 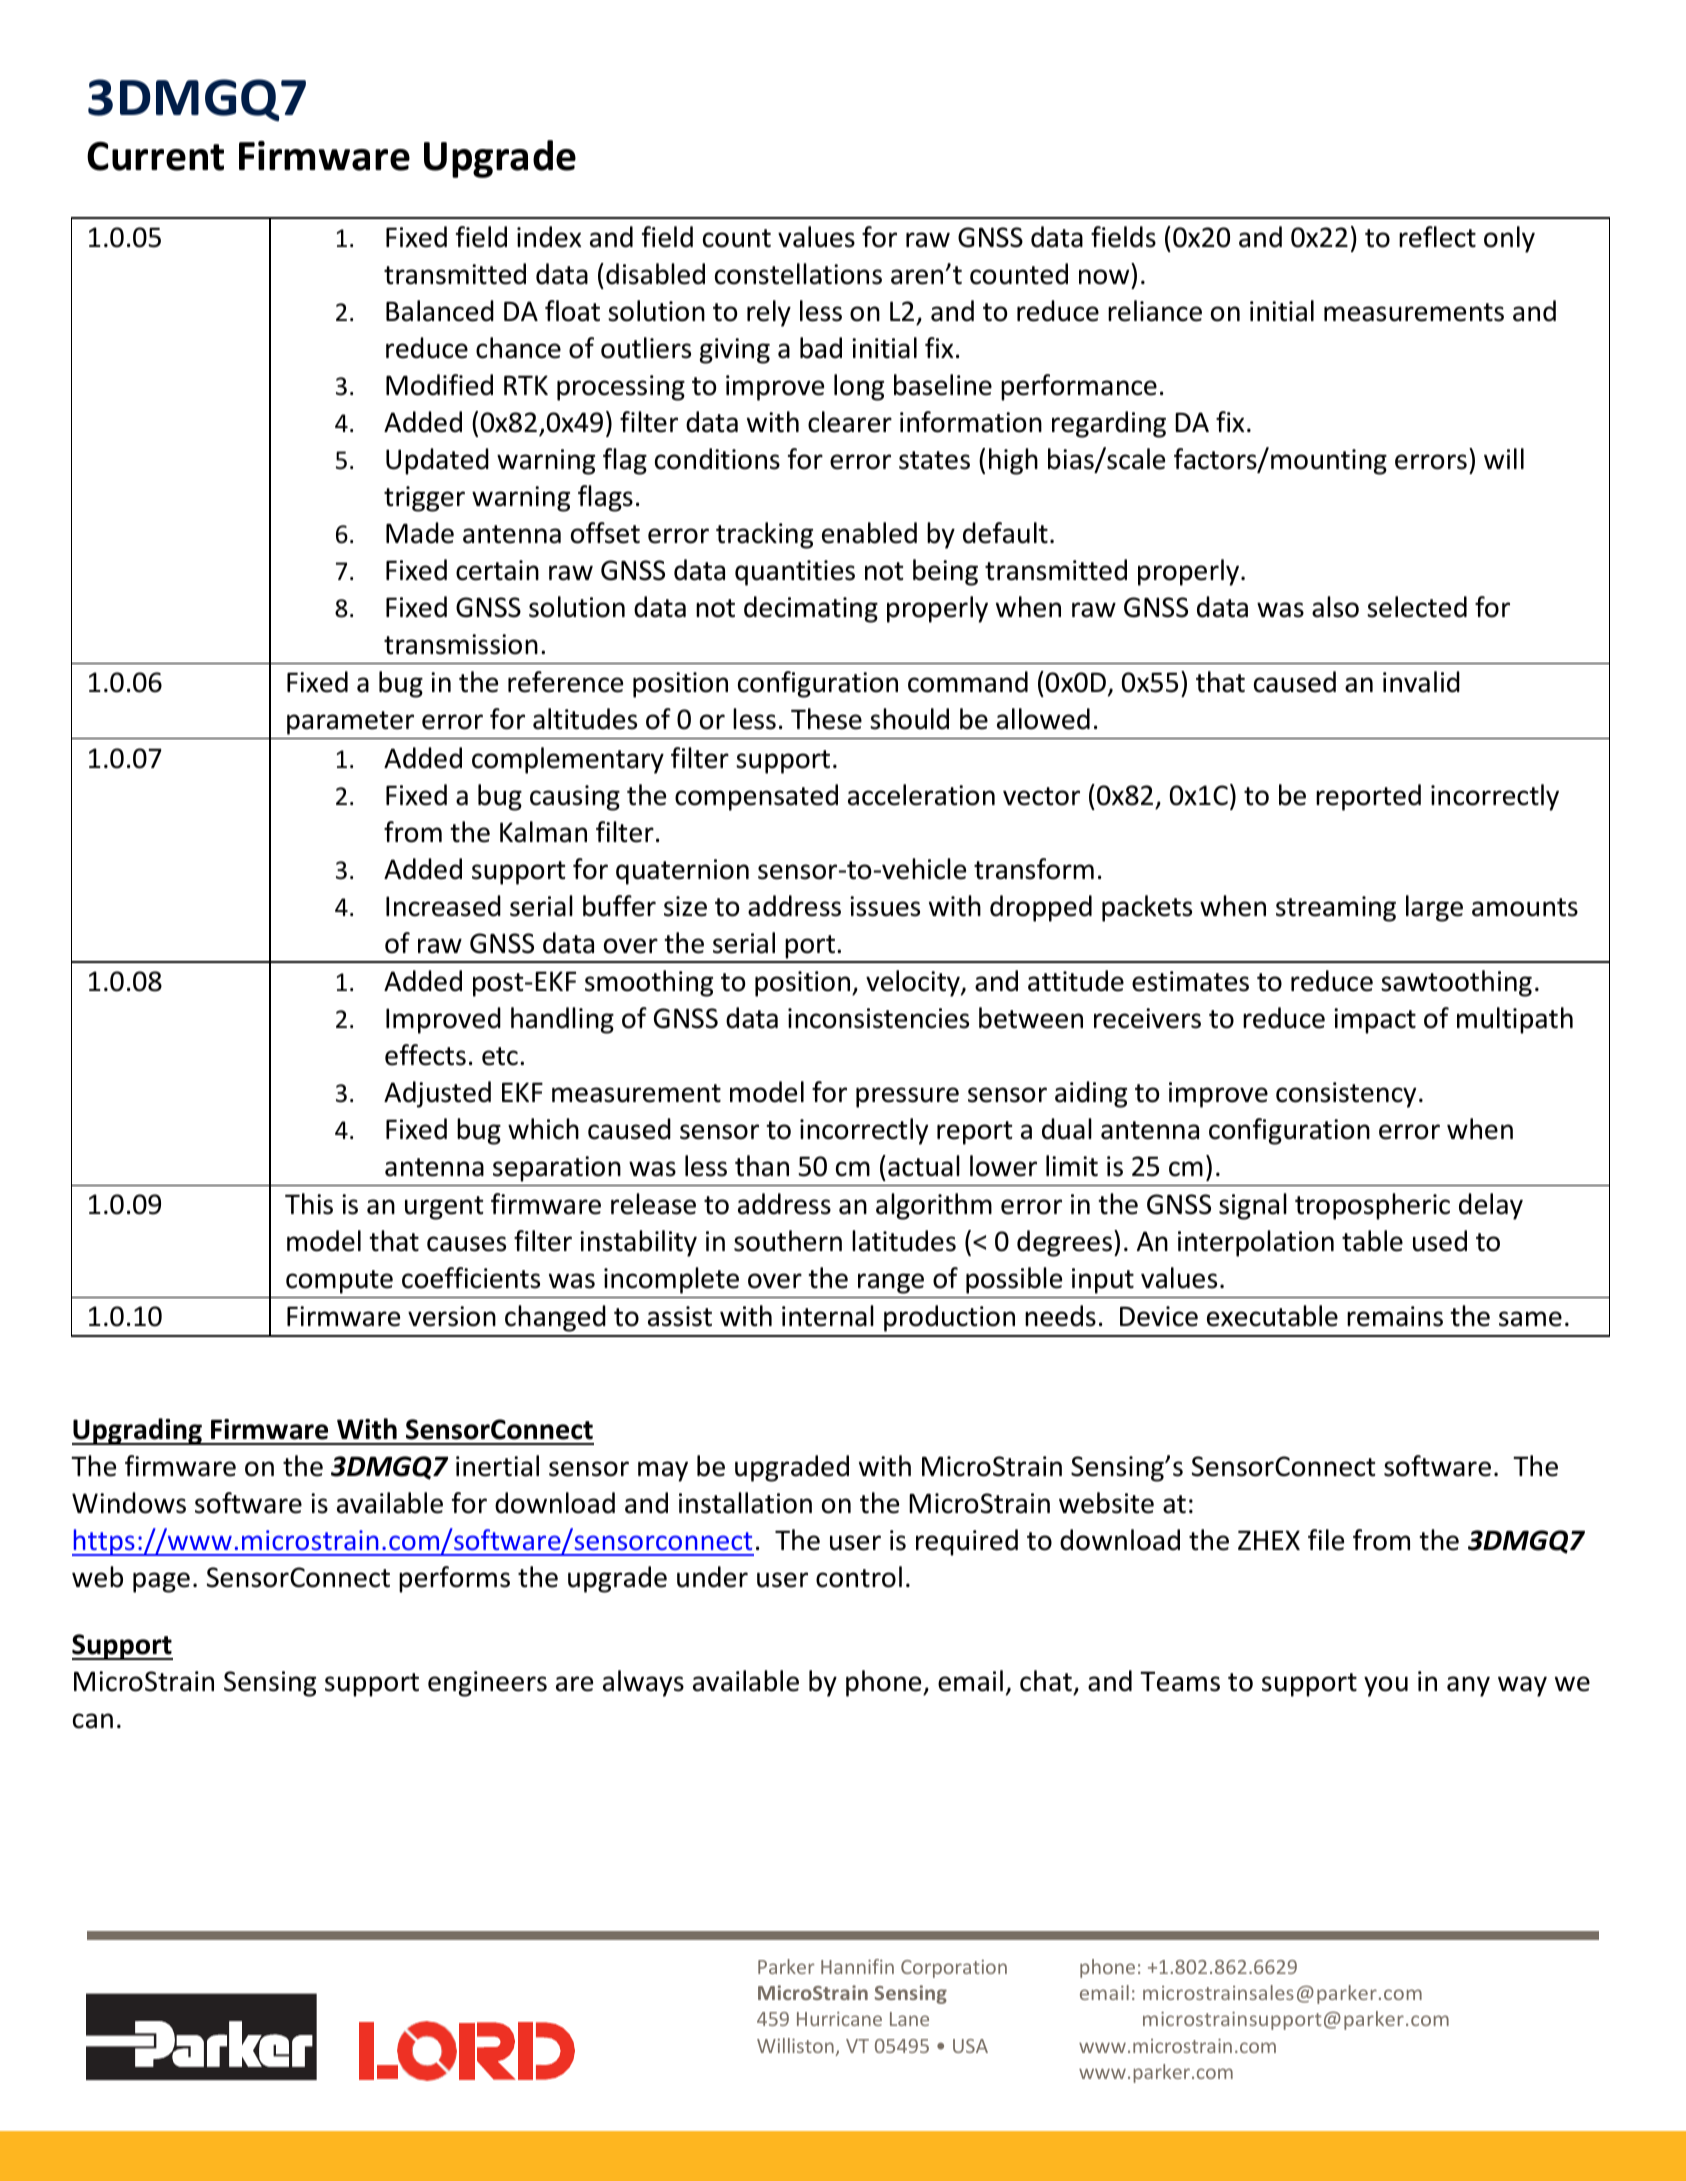 What do you see at coordinates (970, 2046) in the screenshot?
I see `USA` at bounding box center [970, 2046].
